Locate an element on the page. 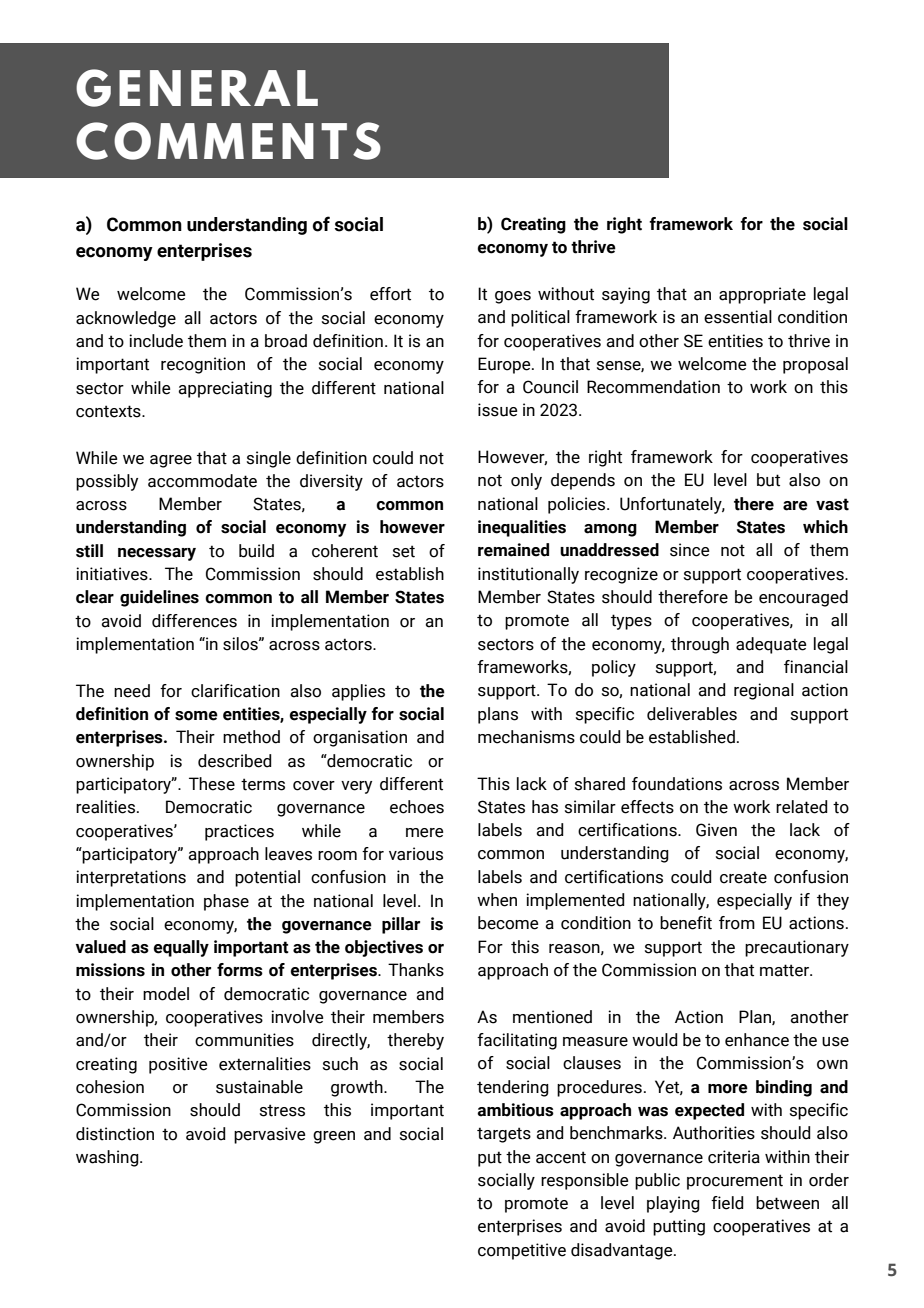 This document has height=1308, width=924. applies is located at coordinates (358, 692).
